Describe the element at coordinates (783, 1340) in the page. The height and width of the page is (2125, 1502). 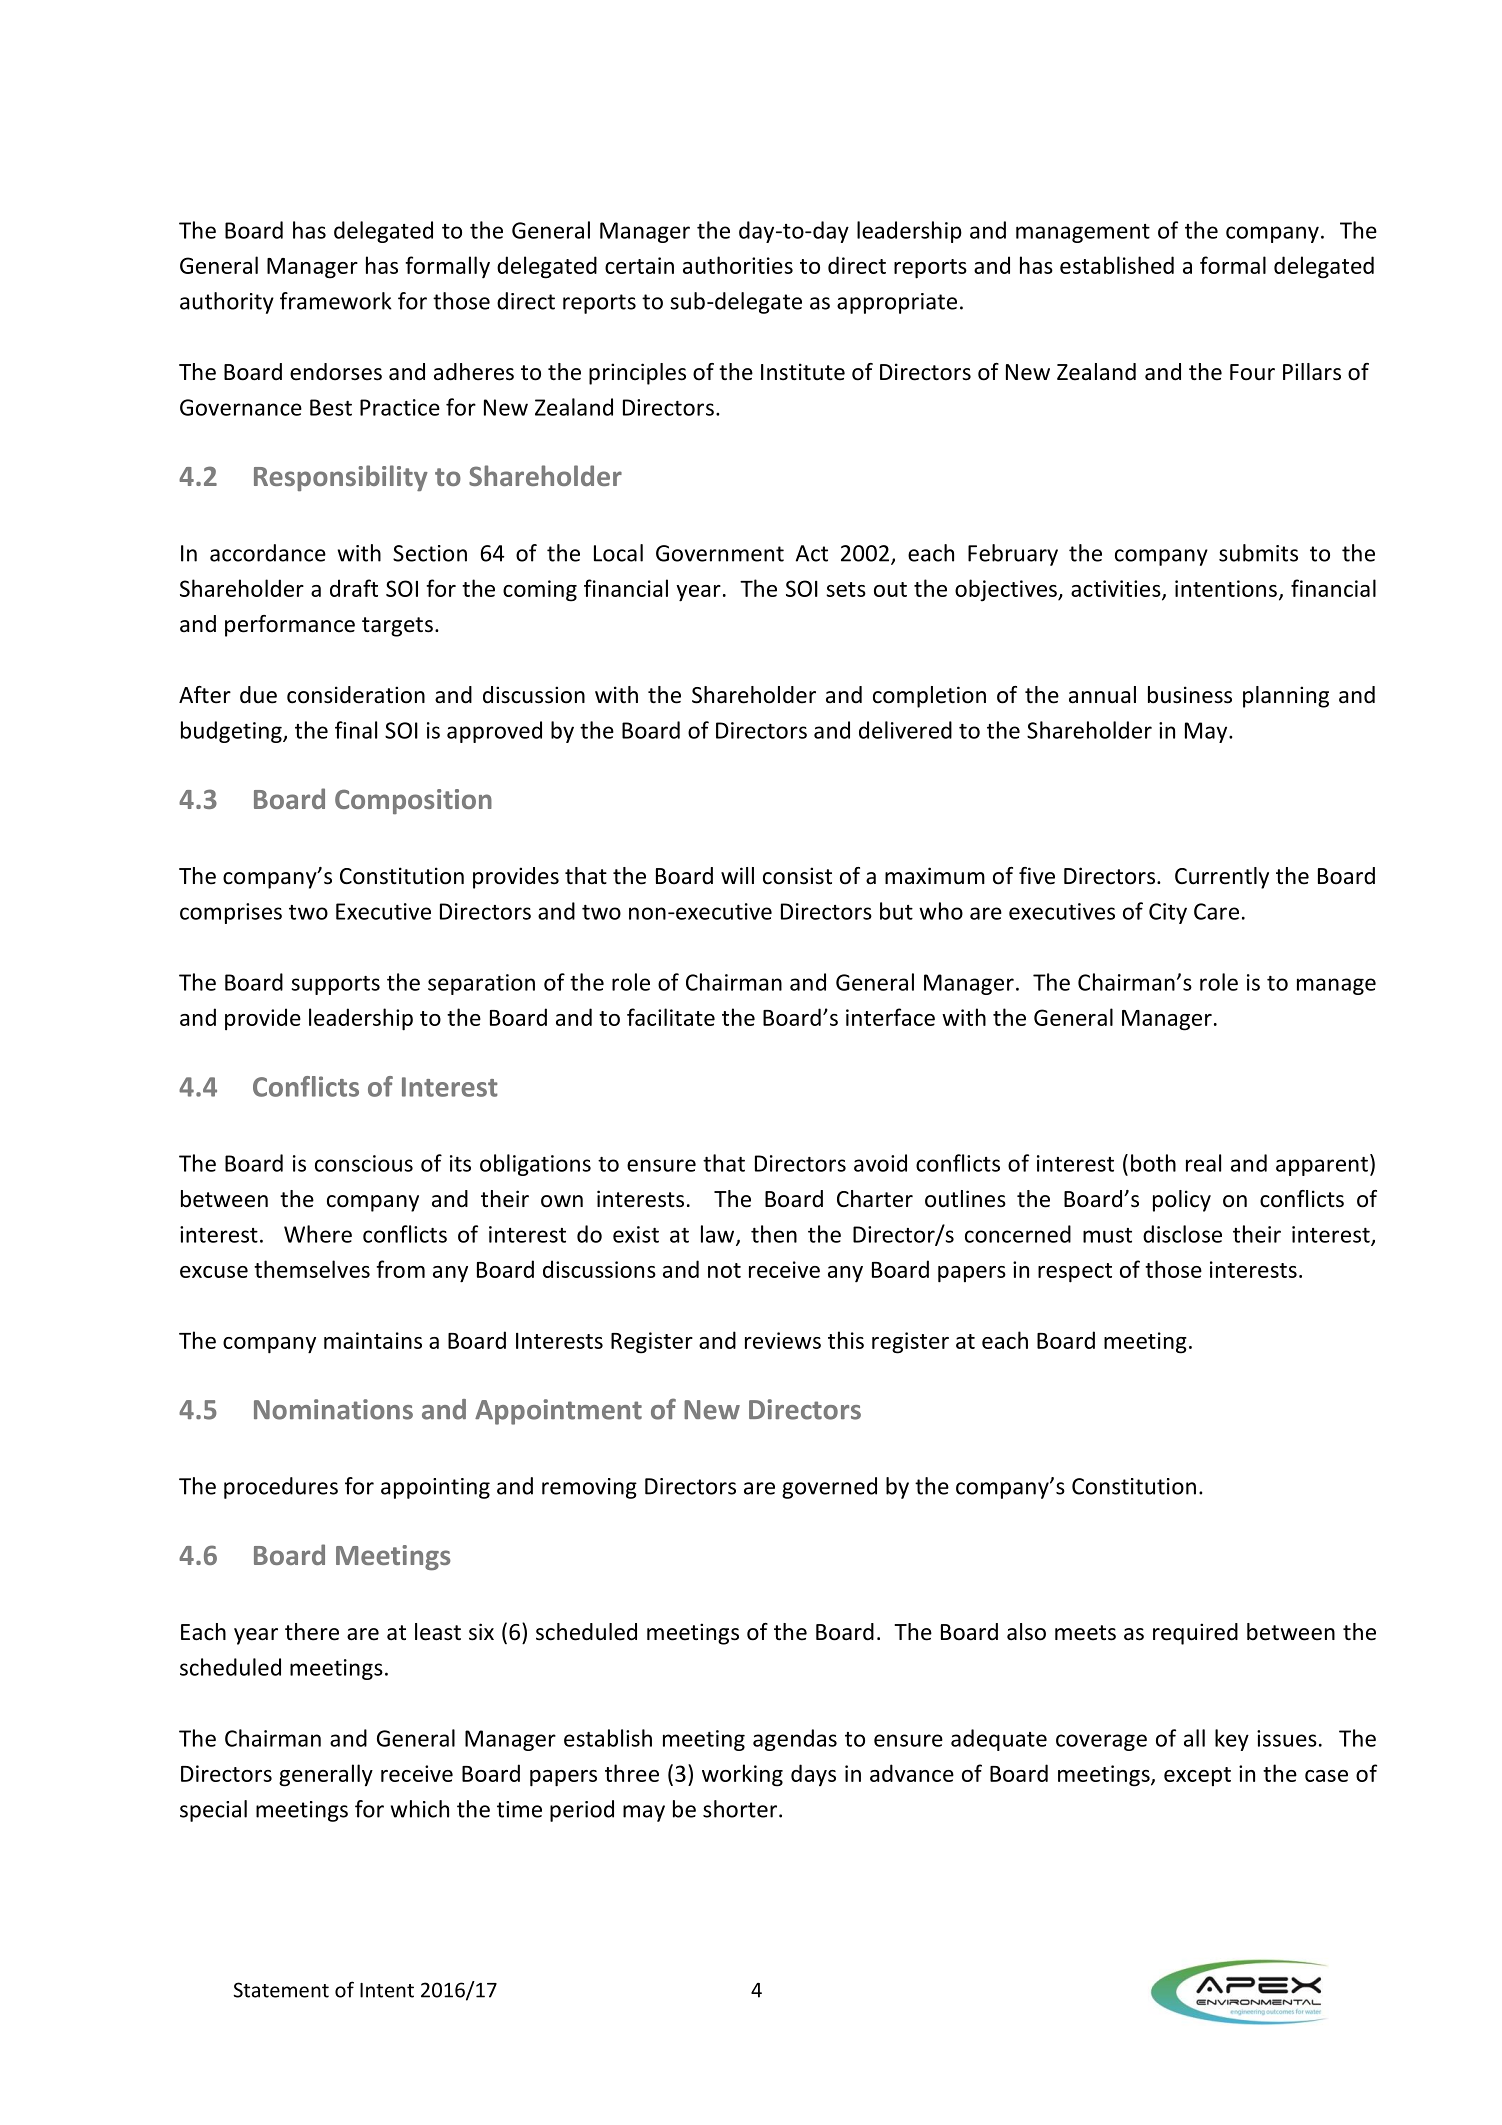
I see `reviews` at that location.
